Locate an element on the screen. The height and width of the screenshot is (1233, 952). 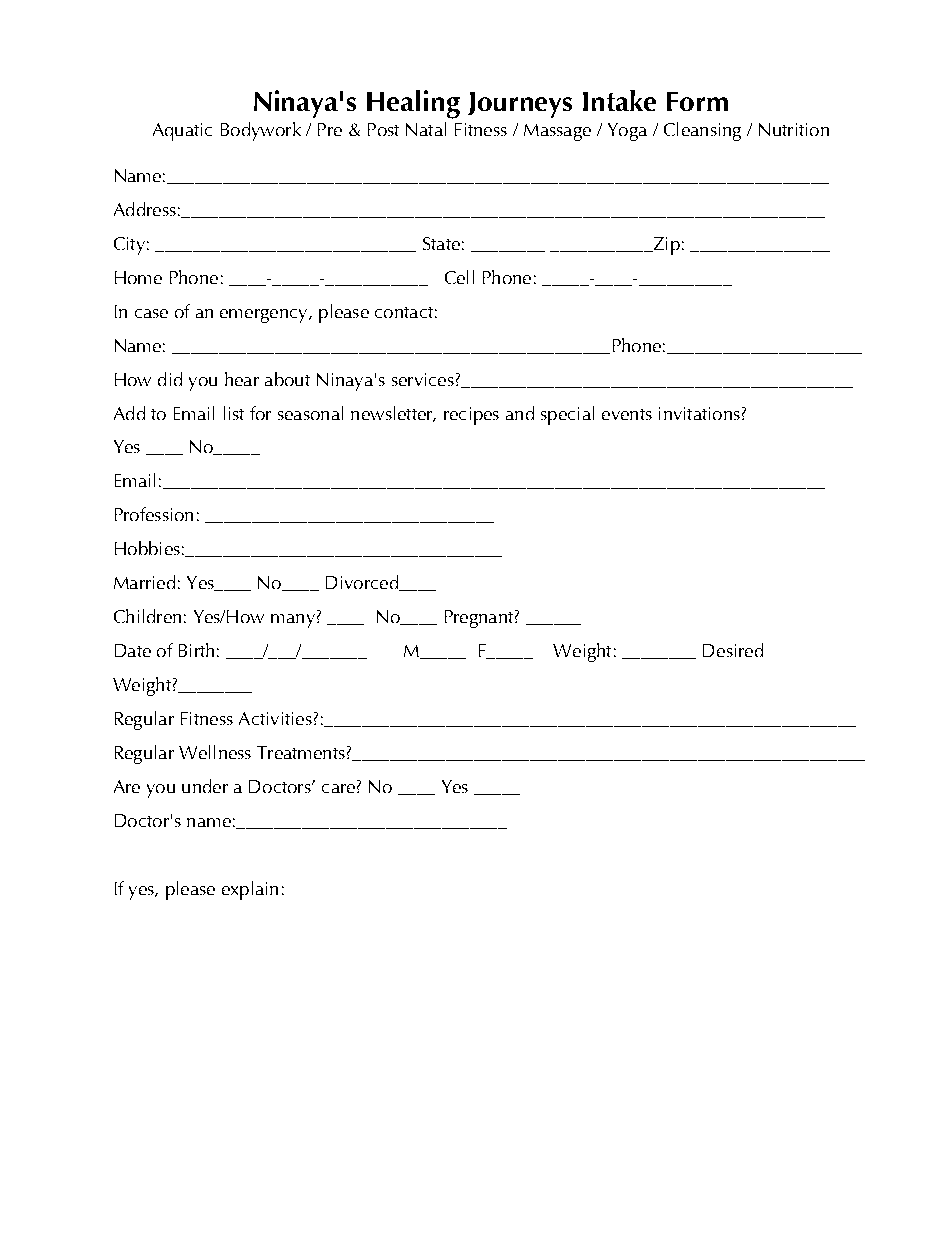
hear is located at coordinates (242, 379).
